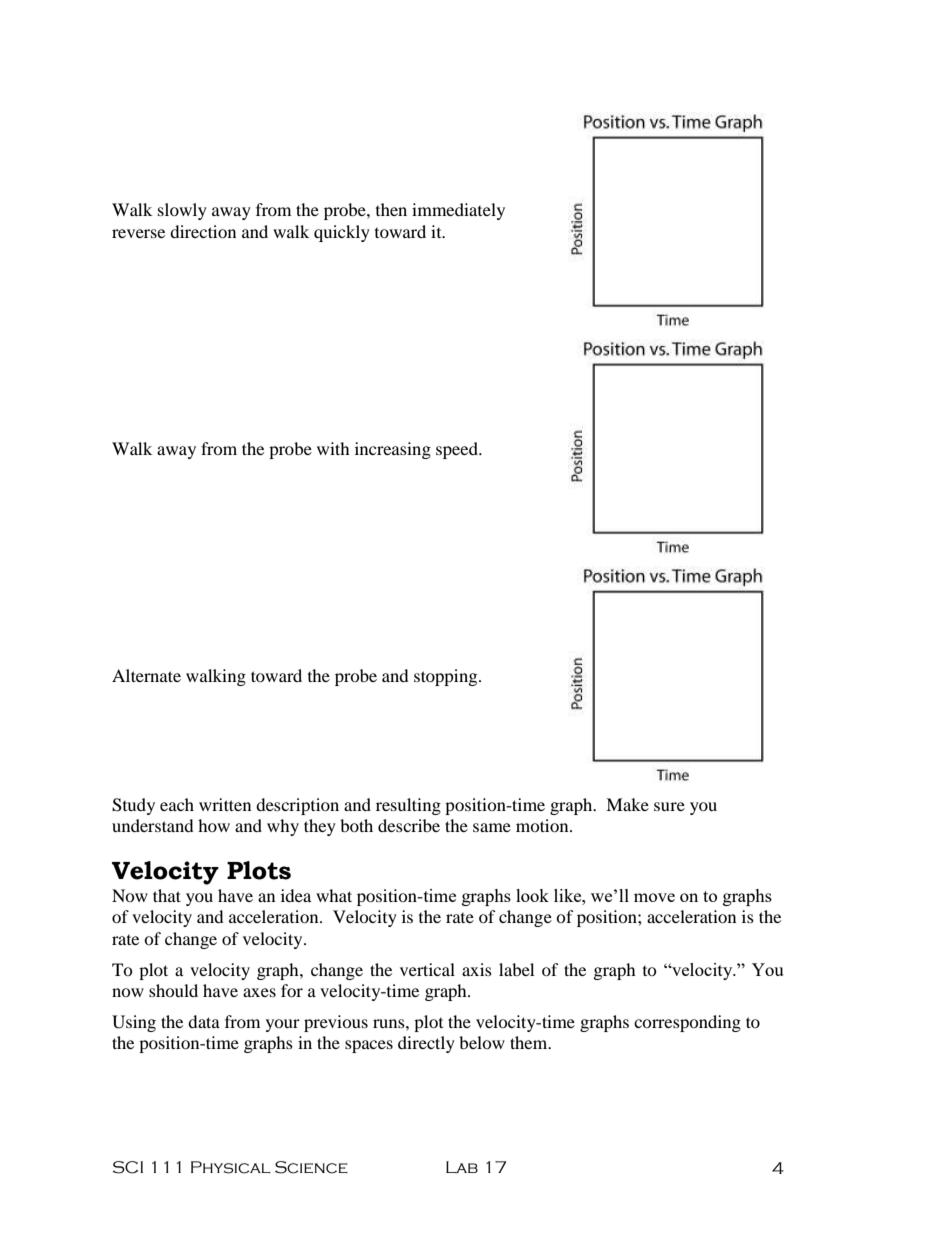  Describe the element at coordinates (214, 825) in the page. I see `how` at that location.
